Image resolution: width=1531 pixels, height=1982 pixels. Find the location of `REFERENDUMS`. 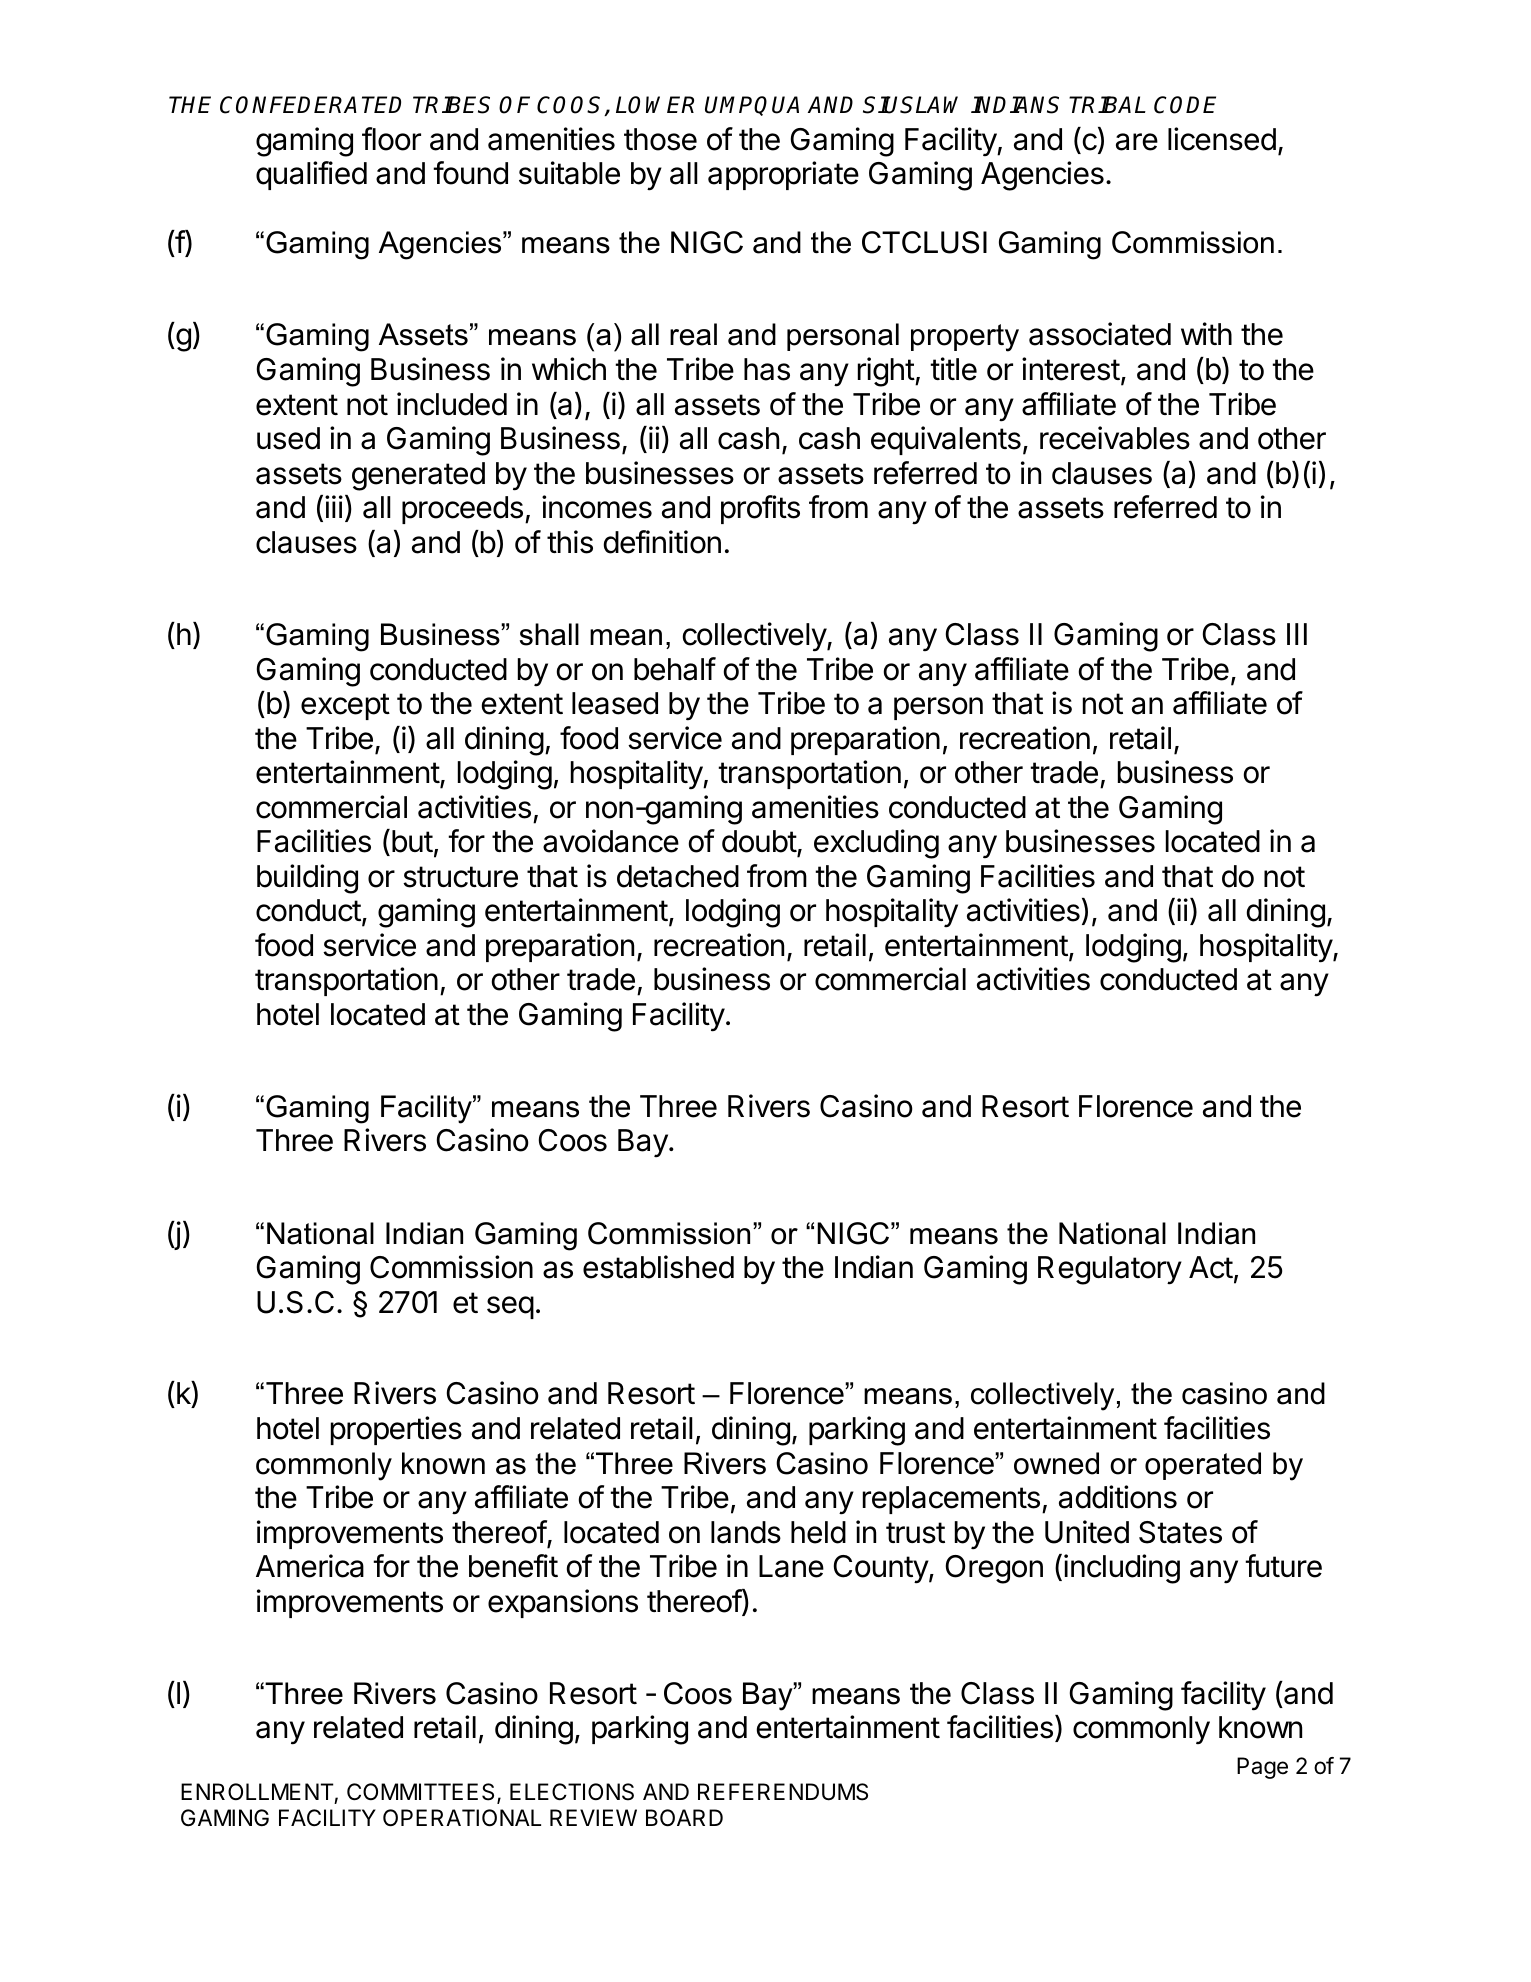

REFERENDUMS is located at coordinates (783, 1792).
